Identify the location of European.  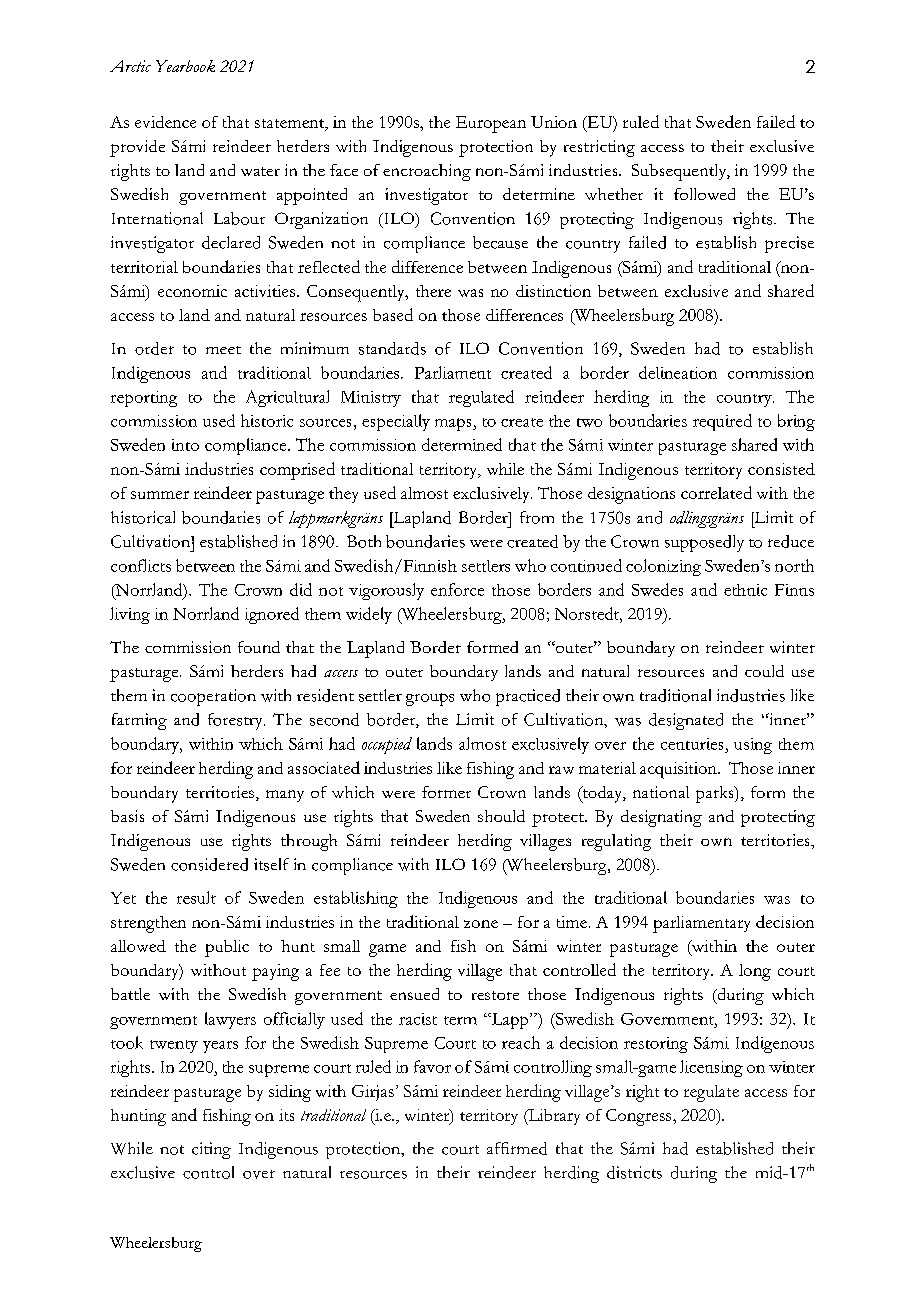
(491, 124).
